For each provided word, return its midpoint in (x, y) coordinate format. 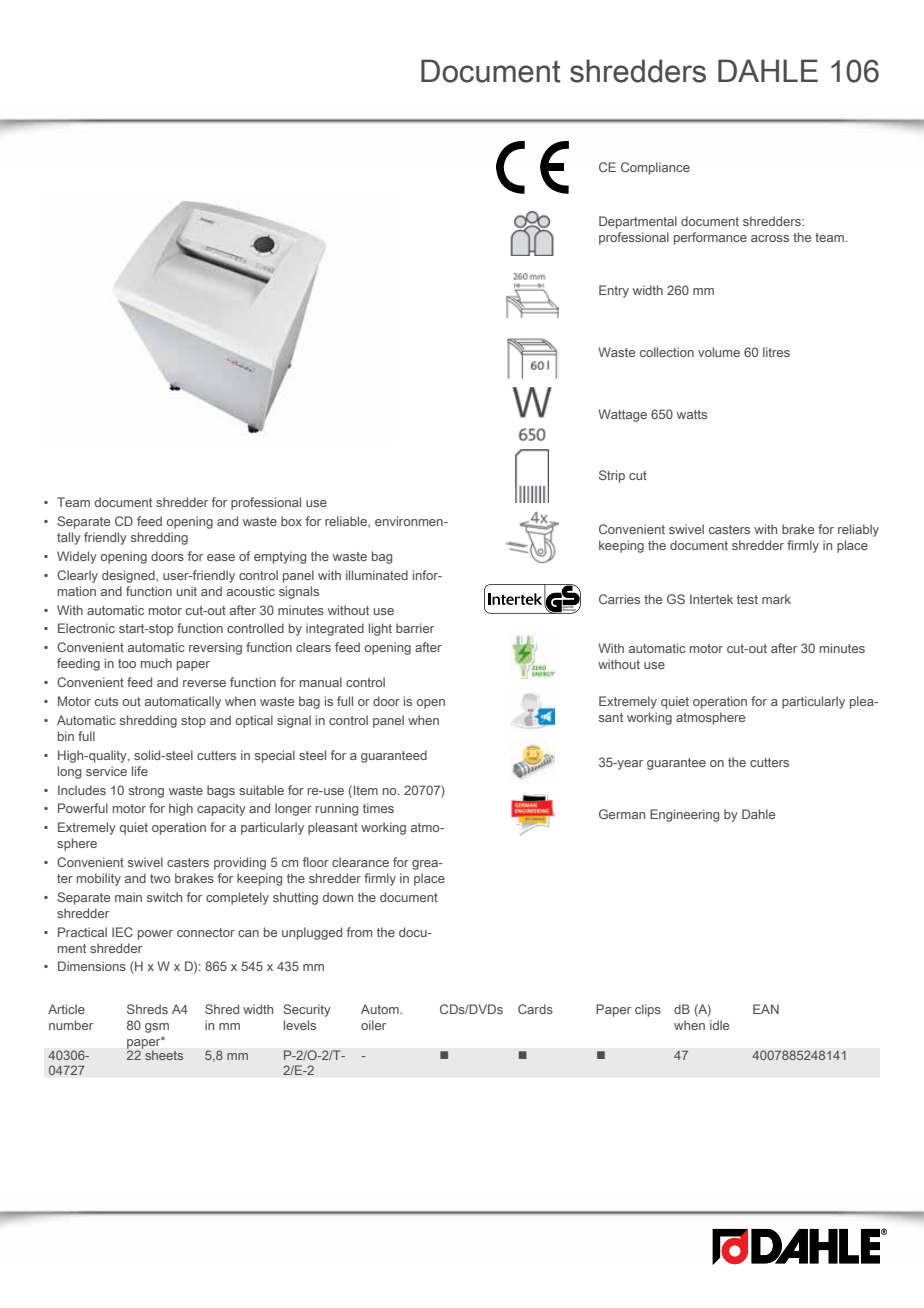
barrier (415, 628)
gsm (157, 1028)
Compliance (655, 168)
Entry (614, 291)
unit (187, 591)
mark (776, 599)
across (770, 238)
